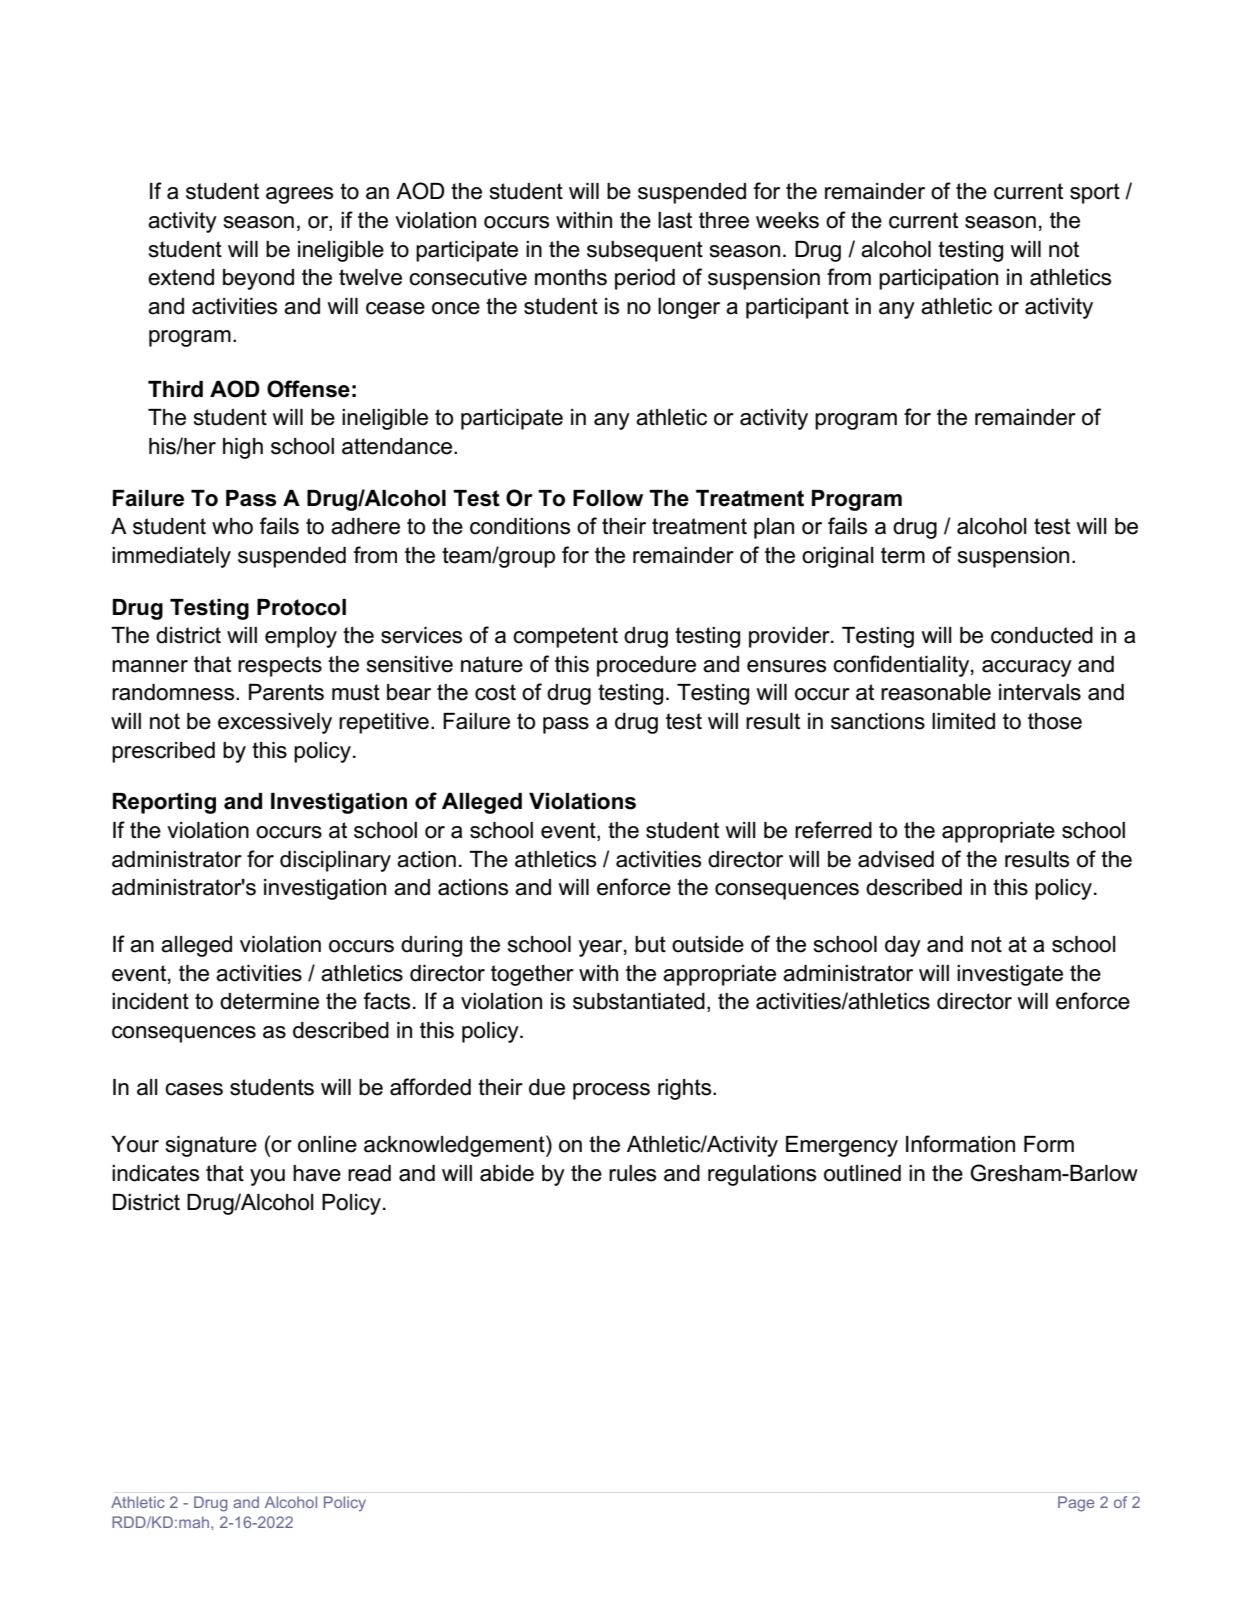  What do you see at coordinates (1010, 975) in the document?
I see `investigate` at bounding box center [1010, 975].
